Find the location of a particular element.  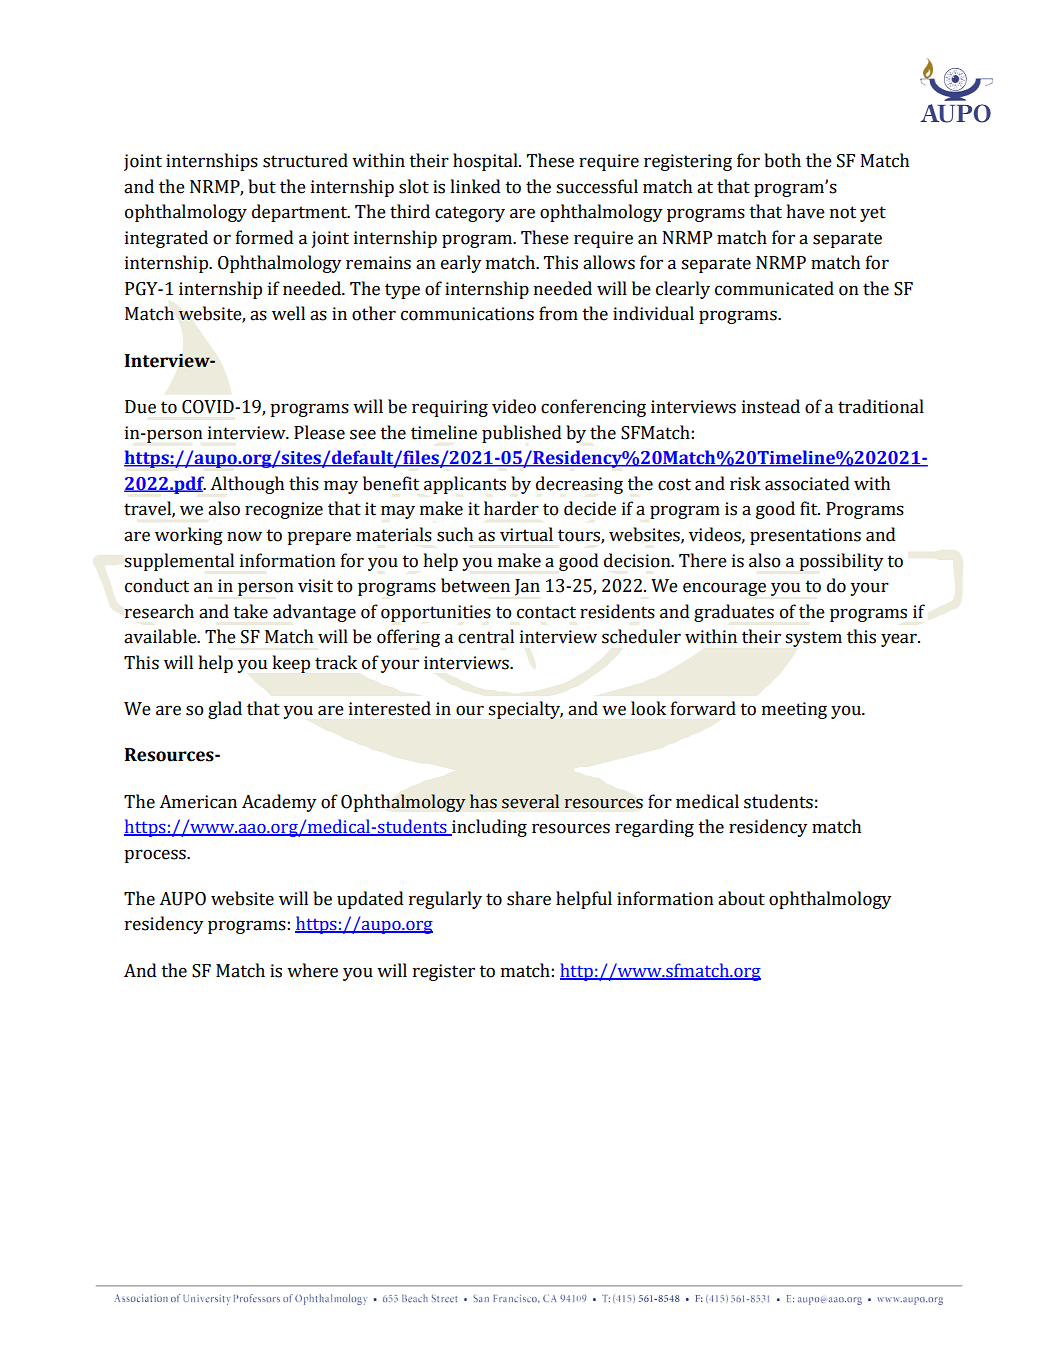

several is located at coordinates (530, 801).
